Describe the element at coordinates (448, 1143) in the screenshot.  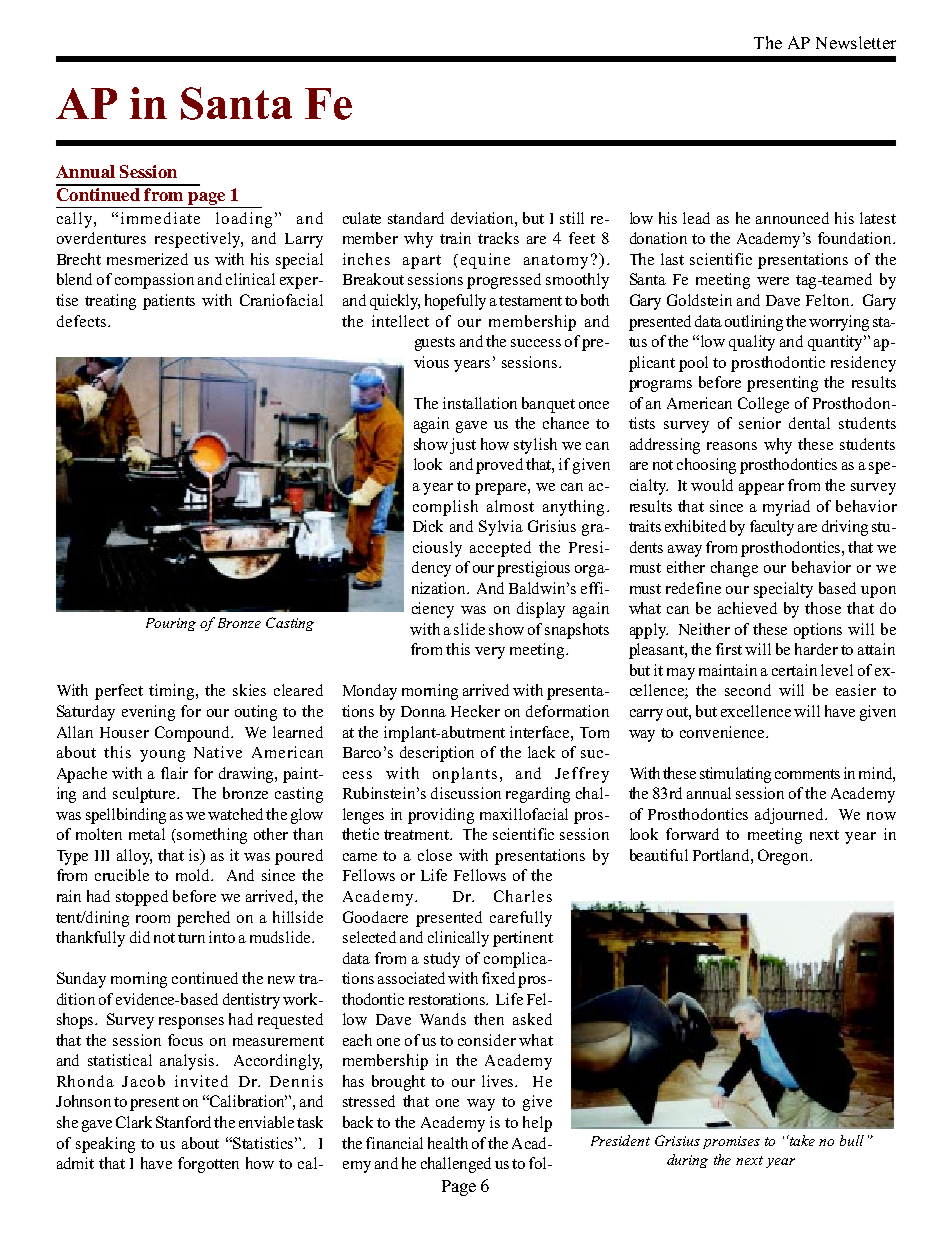
I see `health` at that location.
